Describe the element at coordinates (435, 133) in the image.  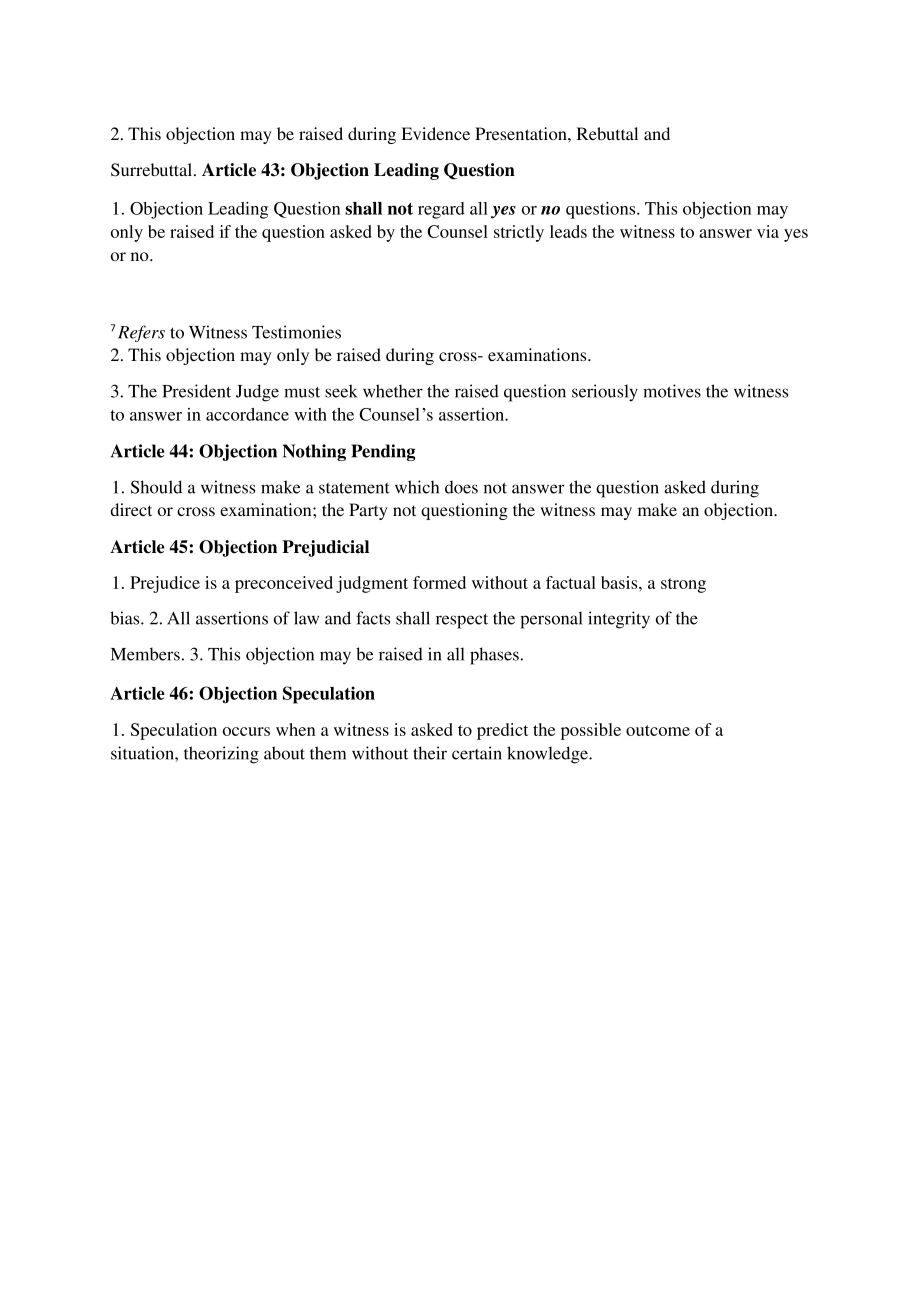
I see `Evidence` at that location.
